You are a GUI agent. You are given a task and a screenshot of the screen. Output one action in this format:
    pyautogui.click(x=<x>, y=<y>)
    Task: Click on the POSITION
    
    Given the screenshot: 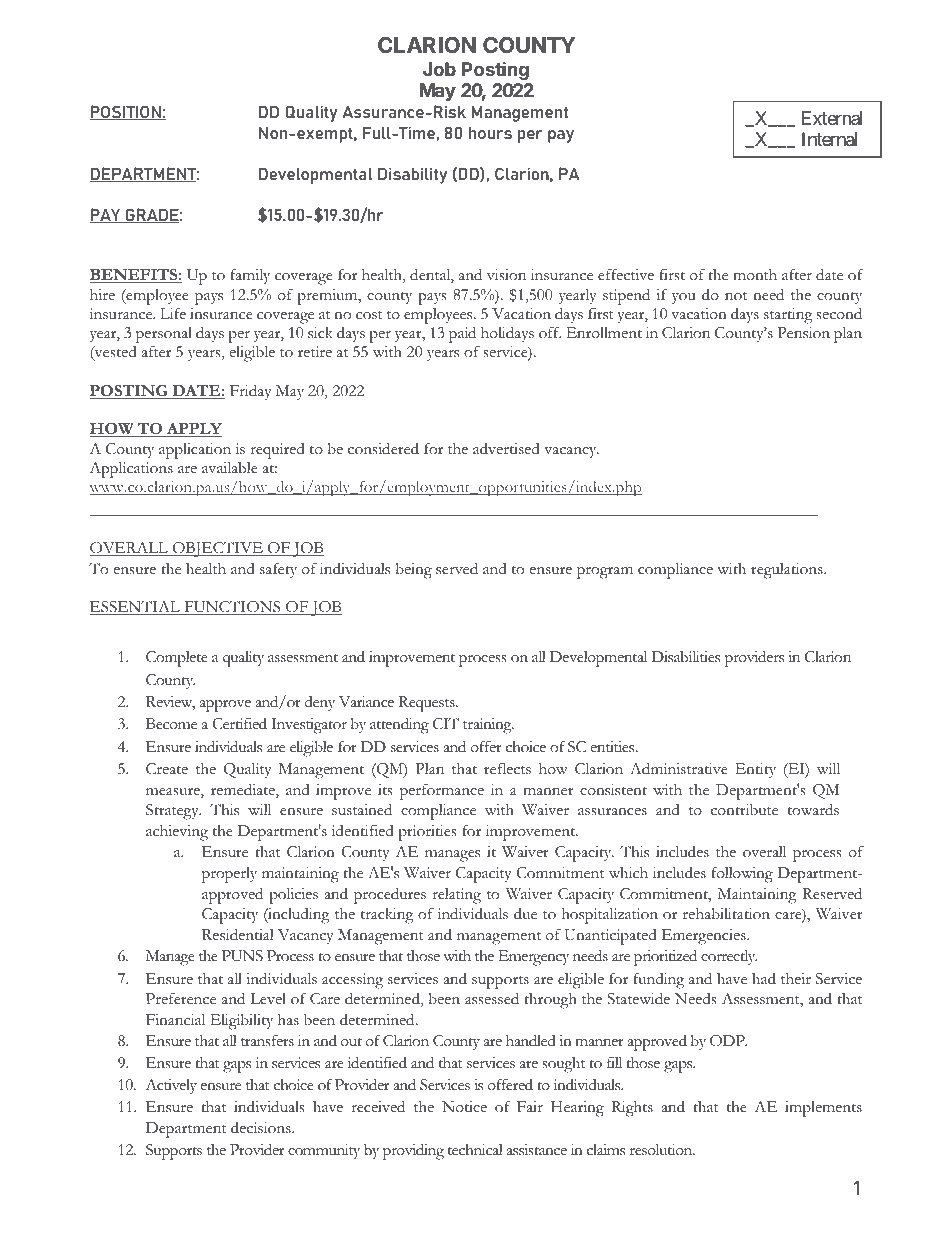 What is the action you would take?
    pyautogui.click(x=126, y=112)
